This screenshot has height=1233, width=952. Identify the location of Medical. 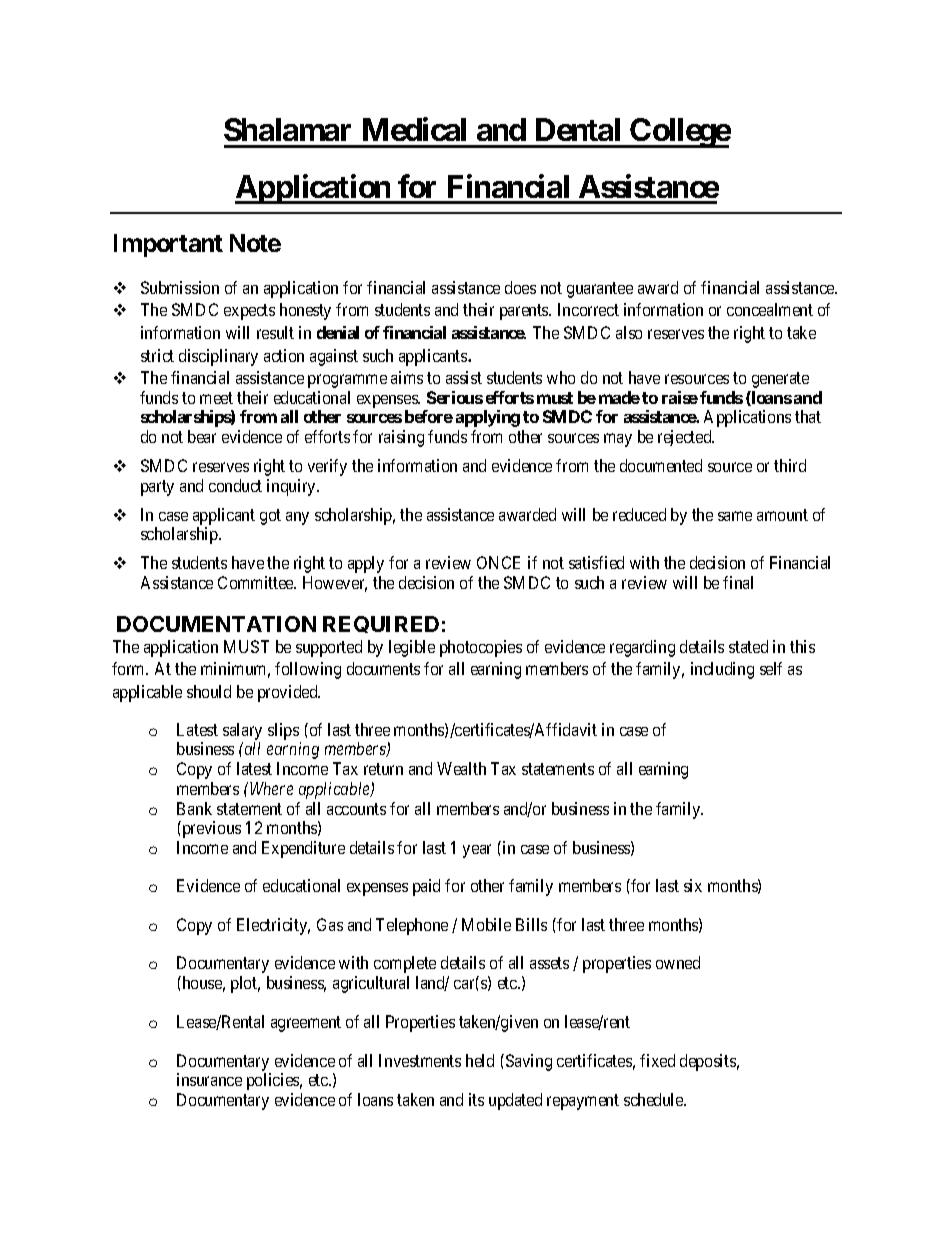
(414, 129).
